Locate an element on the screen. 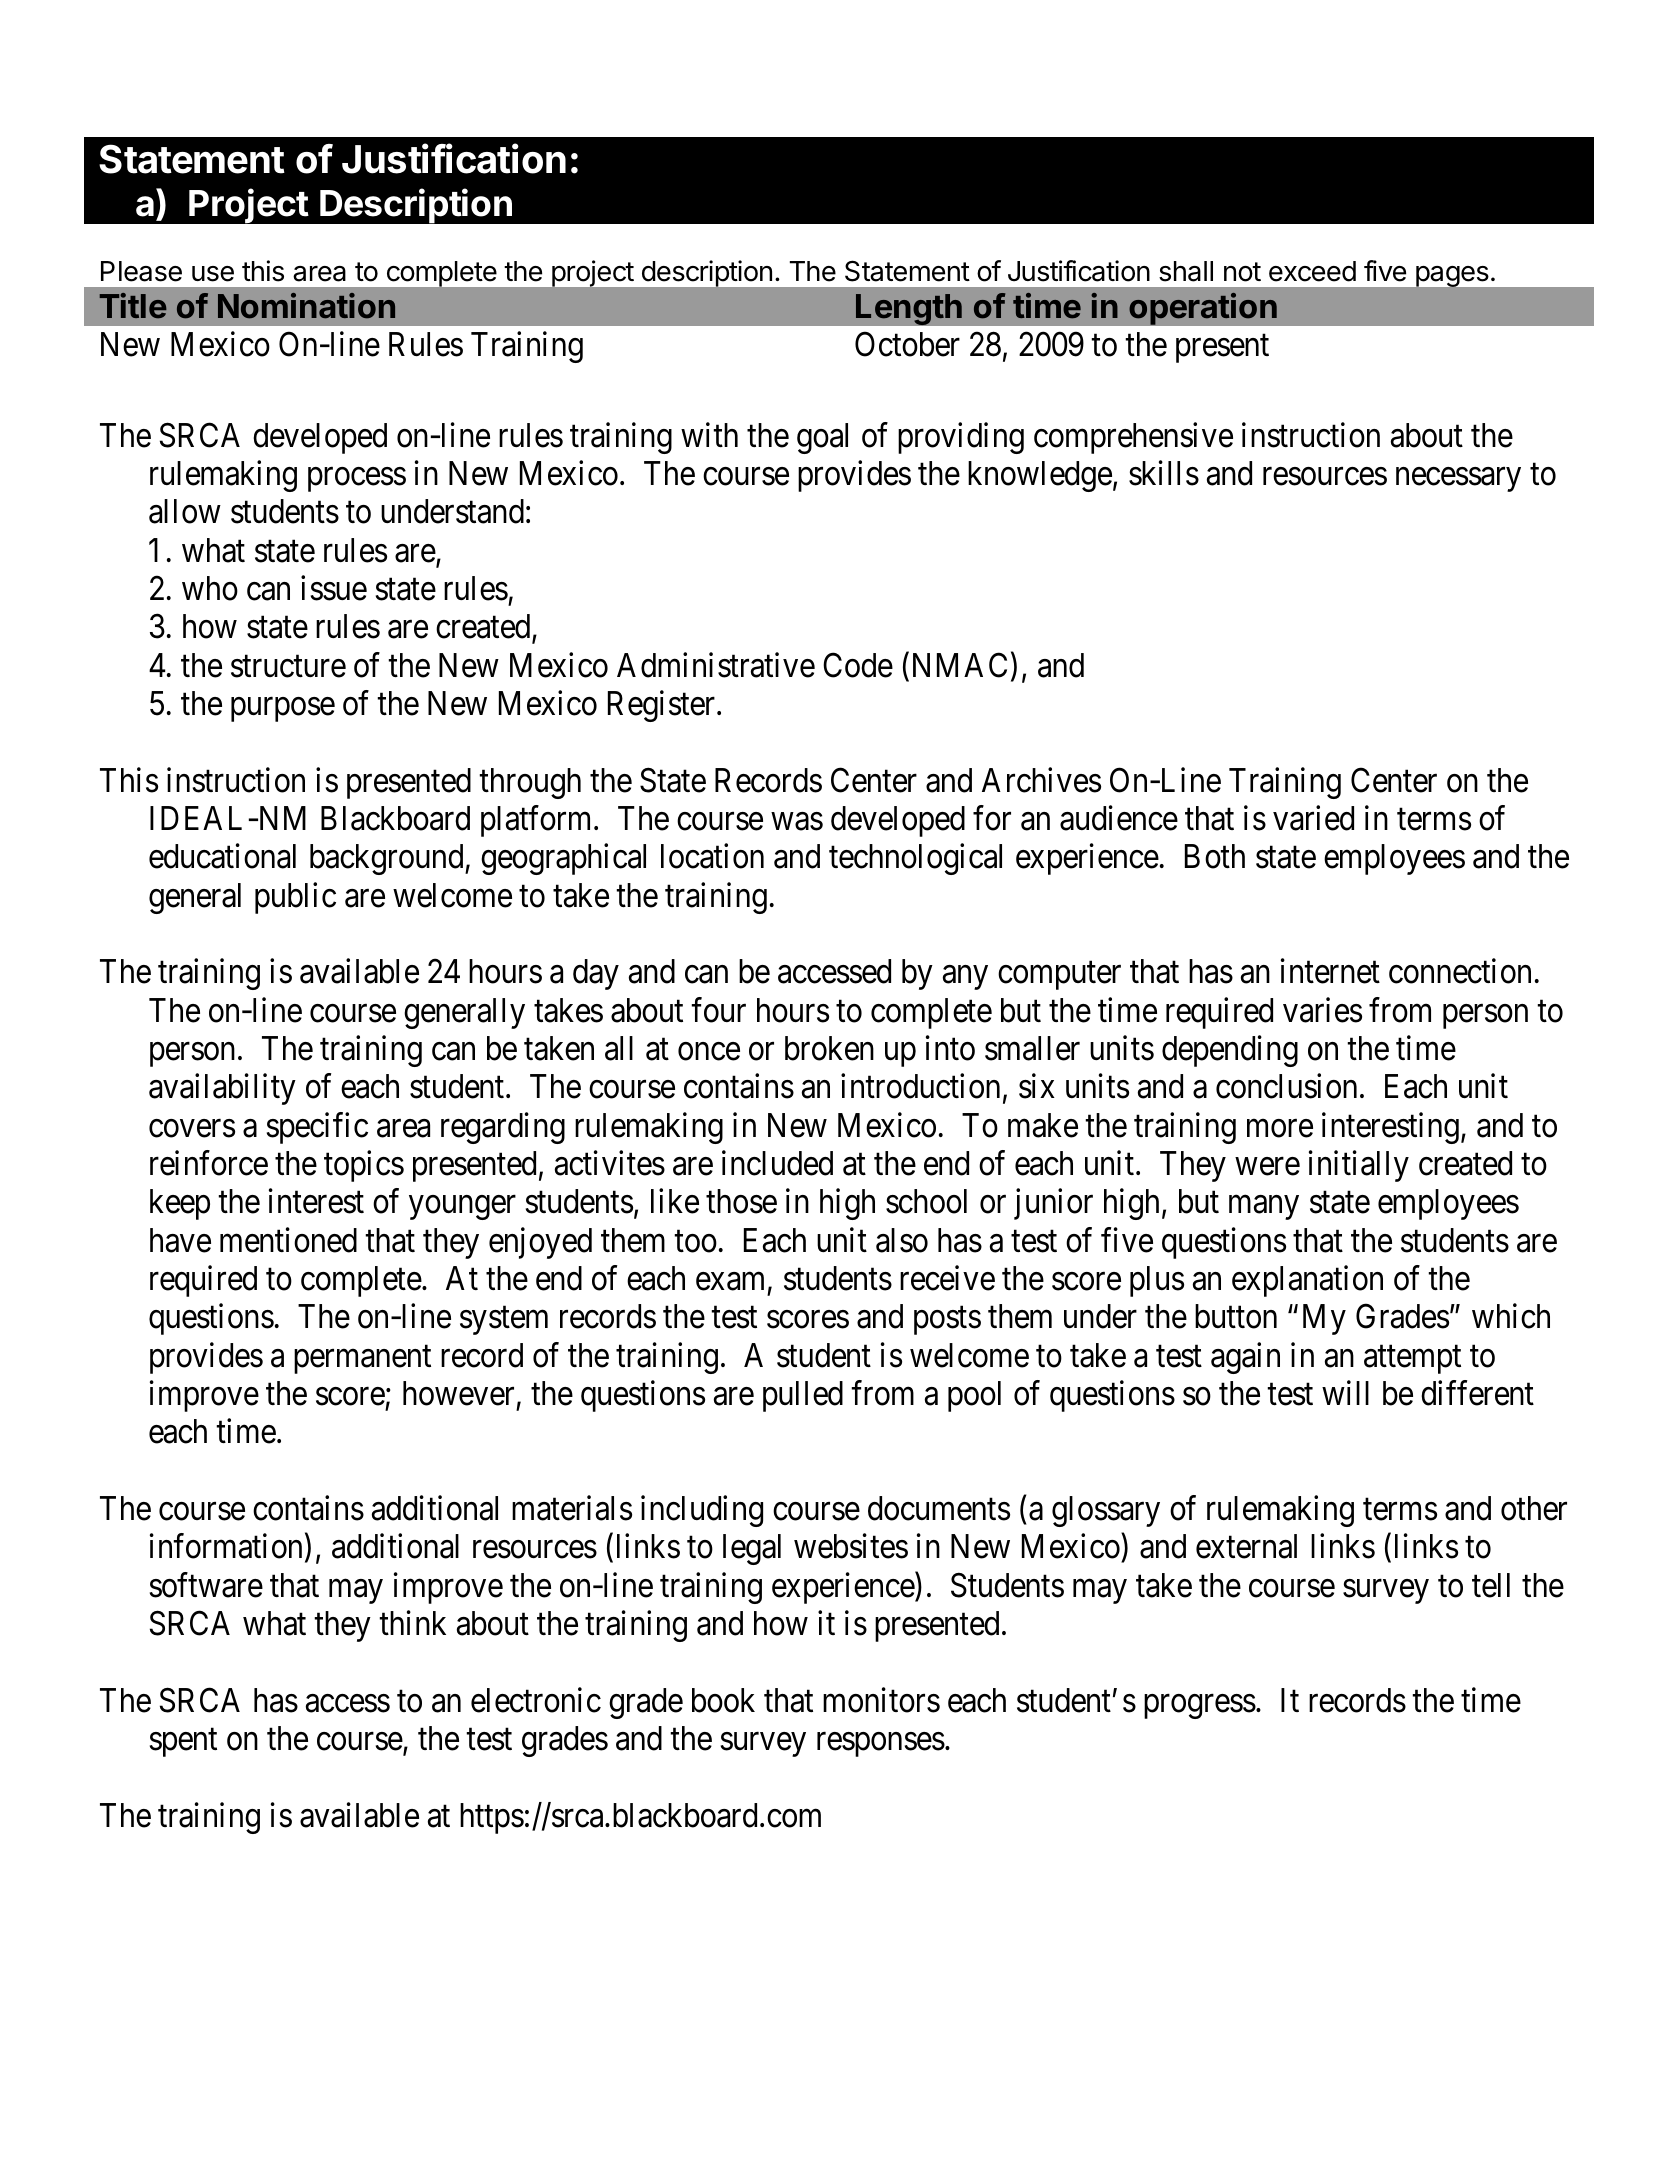  technological is located at coordinates (915, 859).
